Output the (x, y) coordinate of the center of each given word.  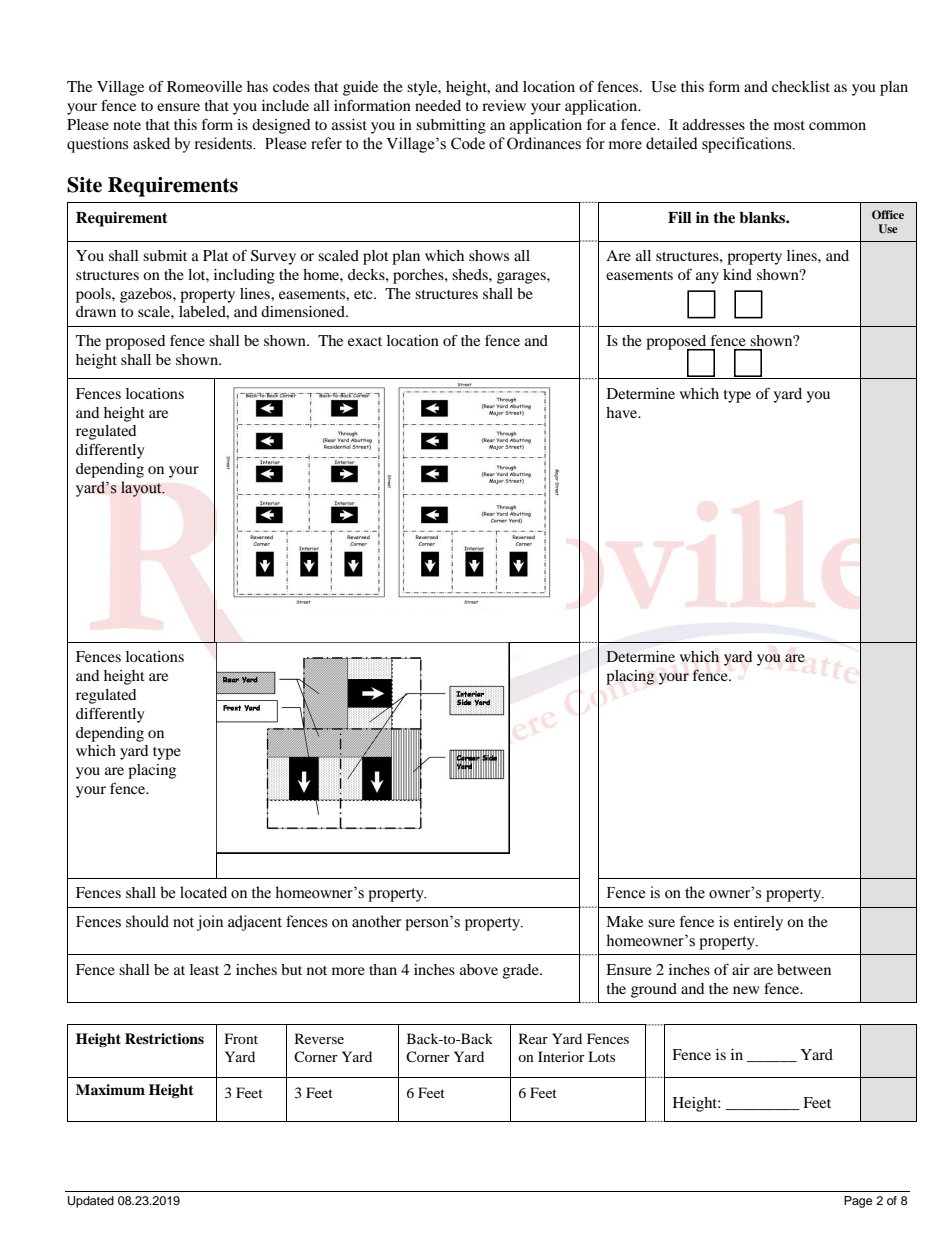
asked (151, 143)
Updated (91, 1202)
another (376, 921)
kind (737, 274)
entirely (758, 923)
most (789, 125)
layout (142, 489)
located (203, 892)
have (623, 412)
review (504, 105)
